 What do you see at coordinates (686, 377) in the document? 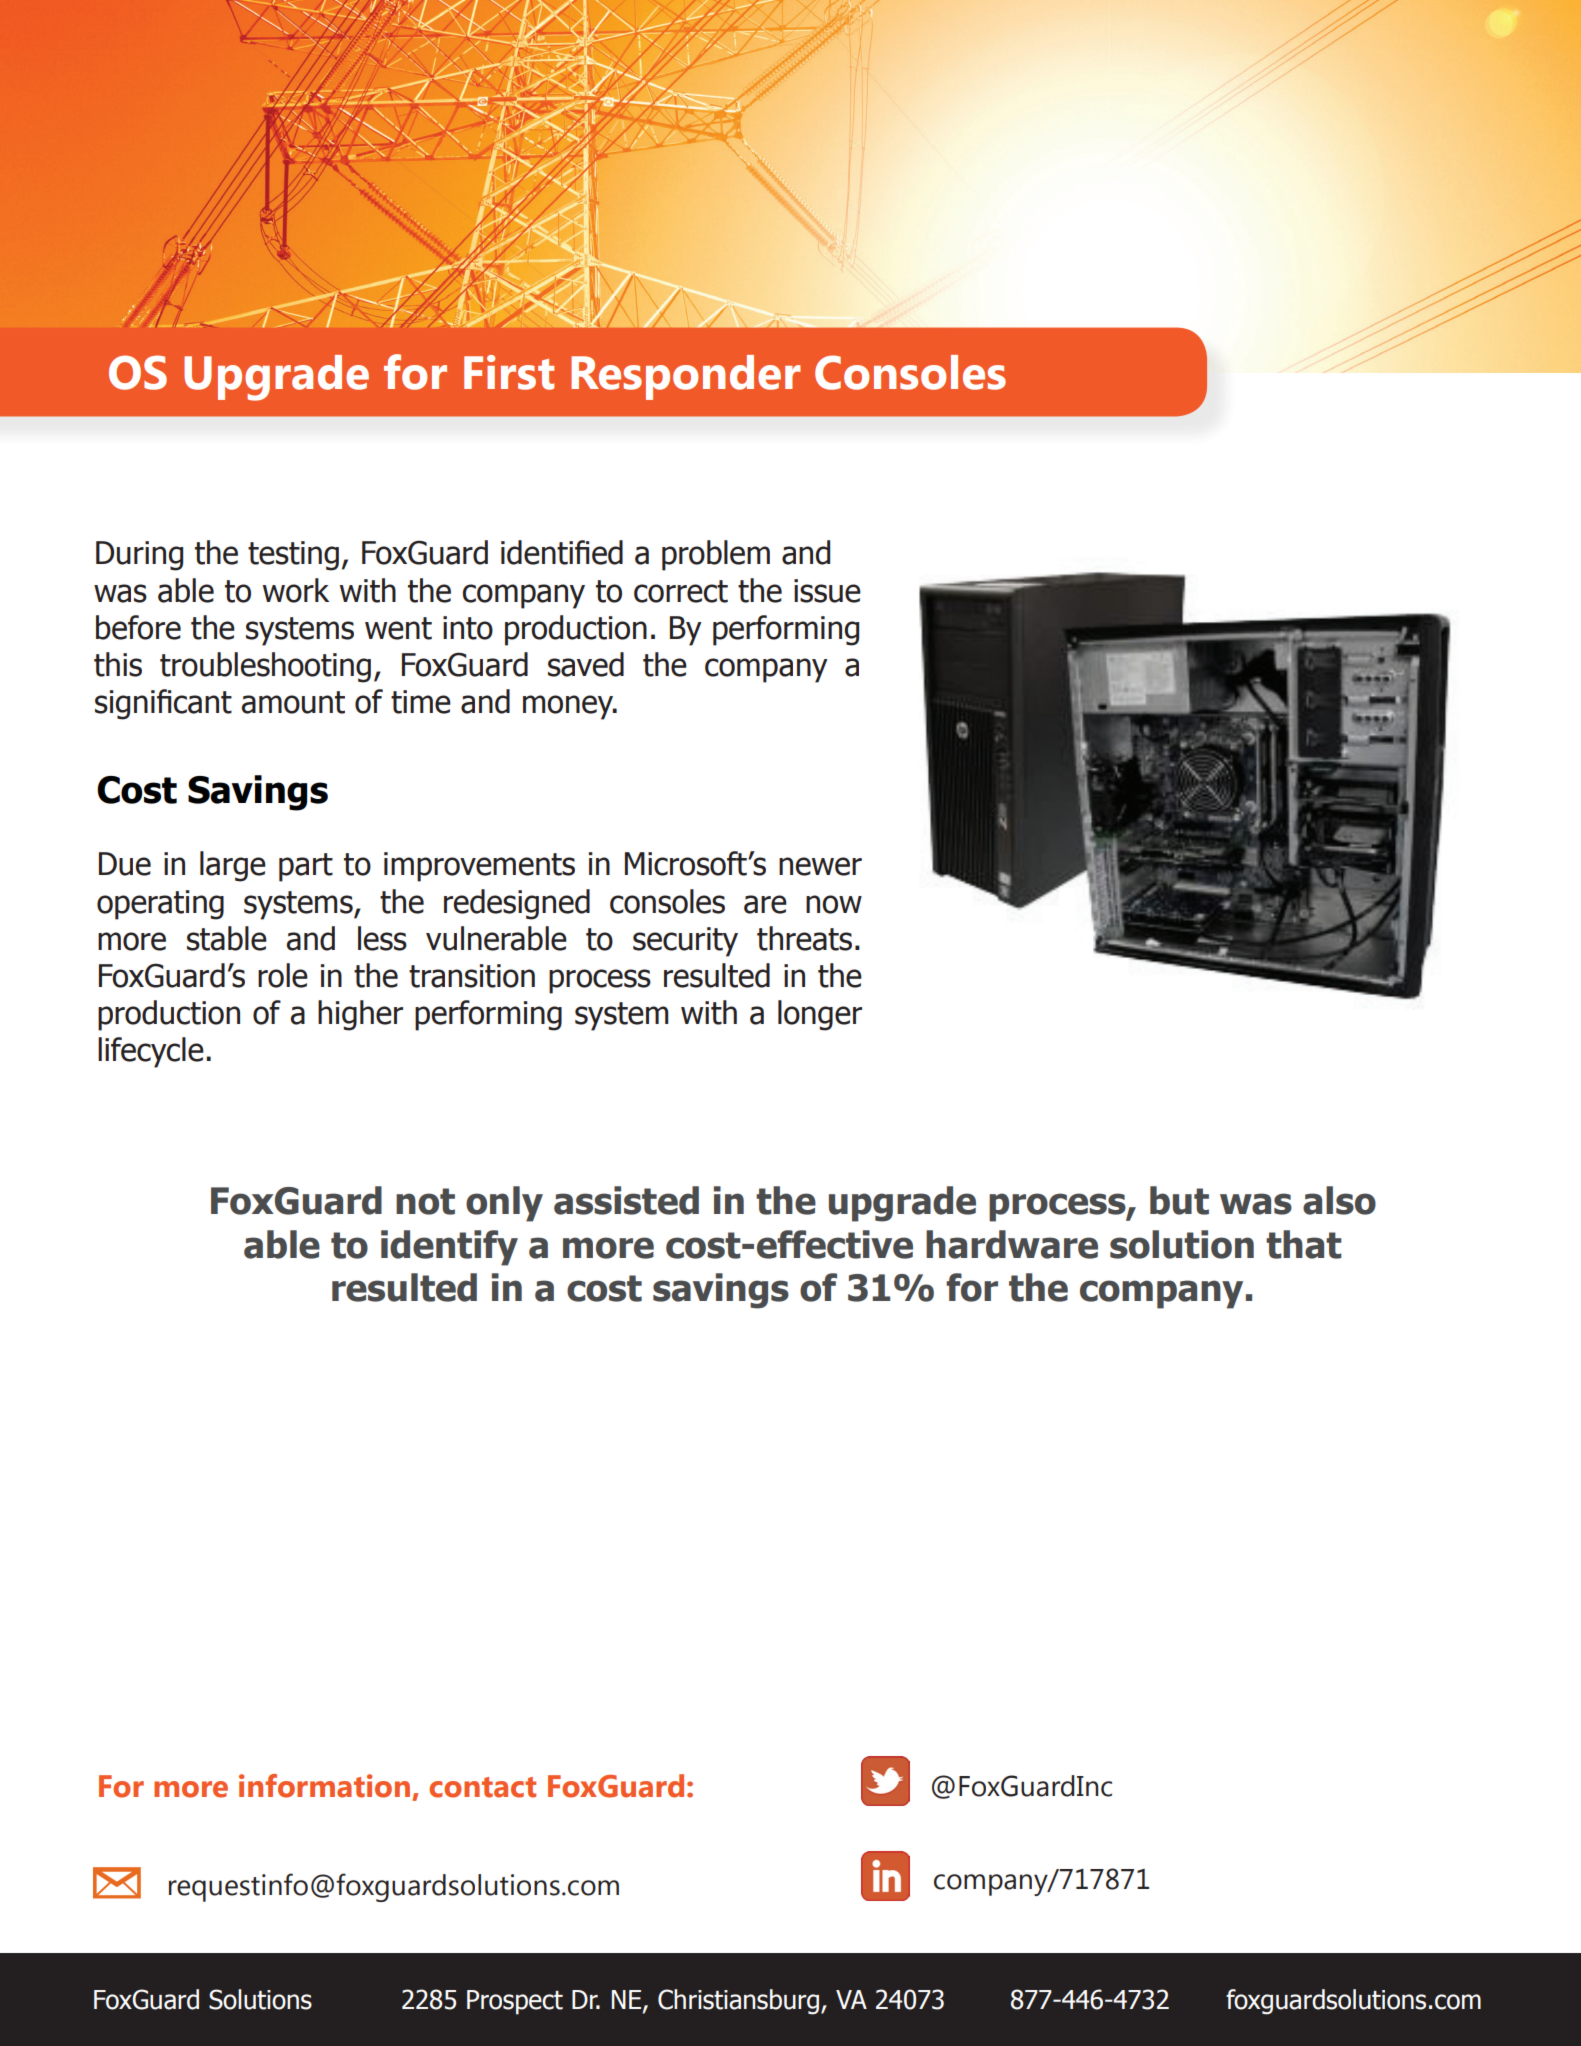
I see `Responder` at bounding box center [686, 377].
